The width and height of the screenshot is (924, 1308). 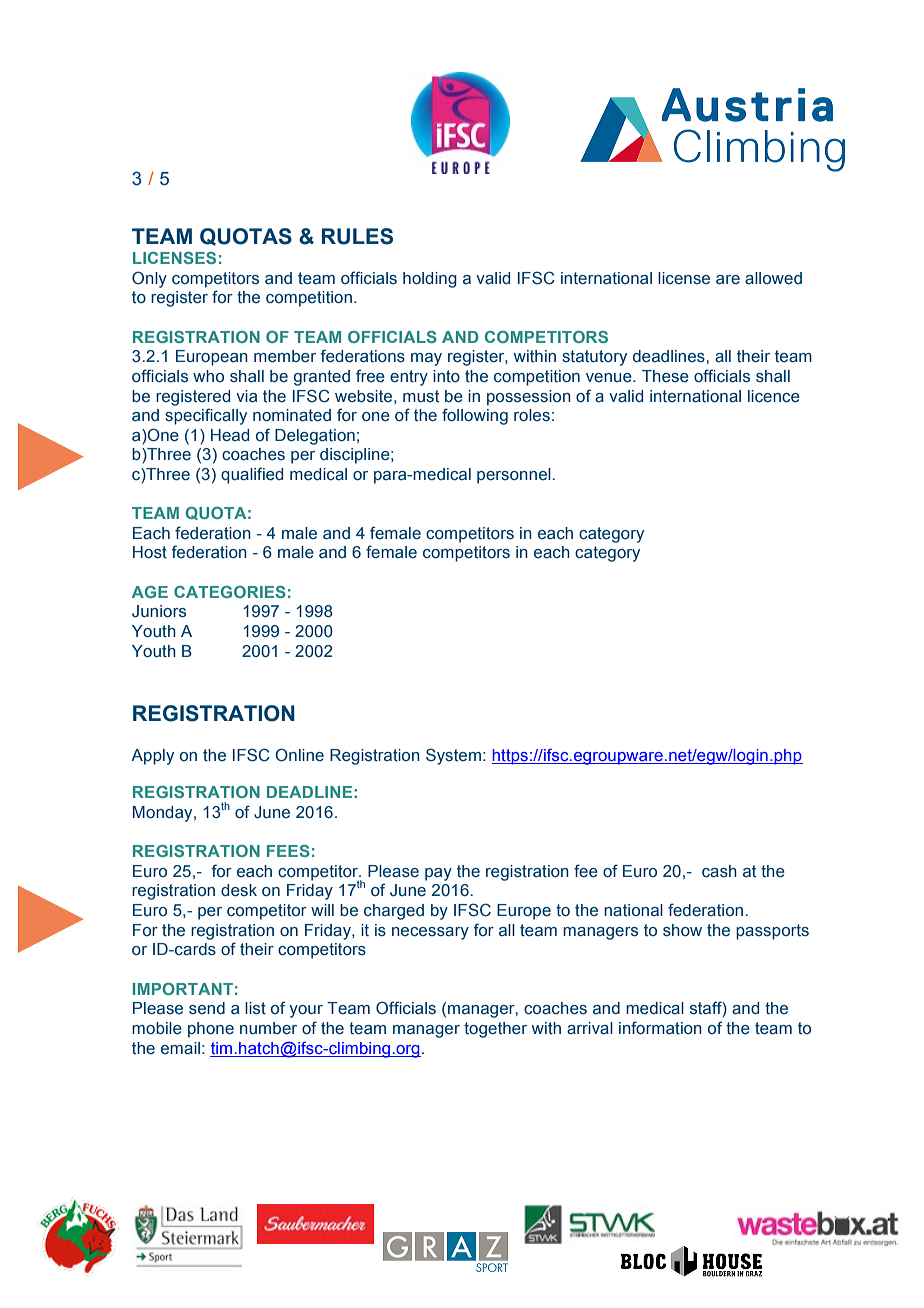 What do you see at coordinates (495, 1030) in the screenshot?
I see `together` at bounding box center [495, 1030].
